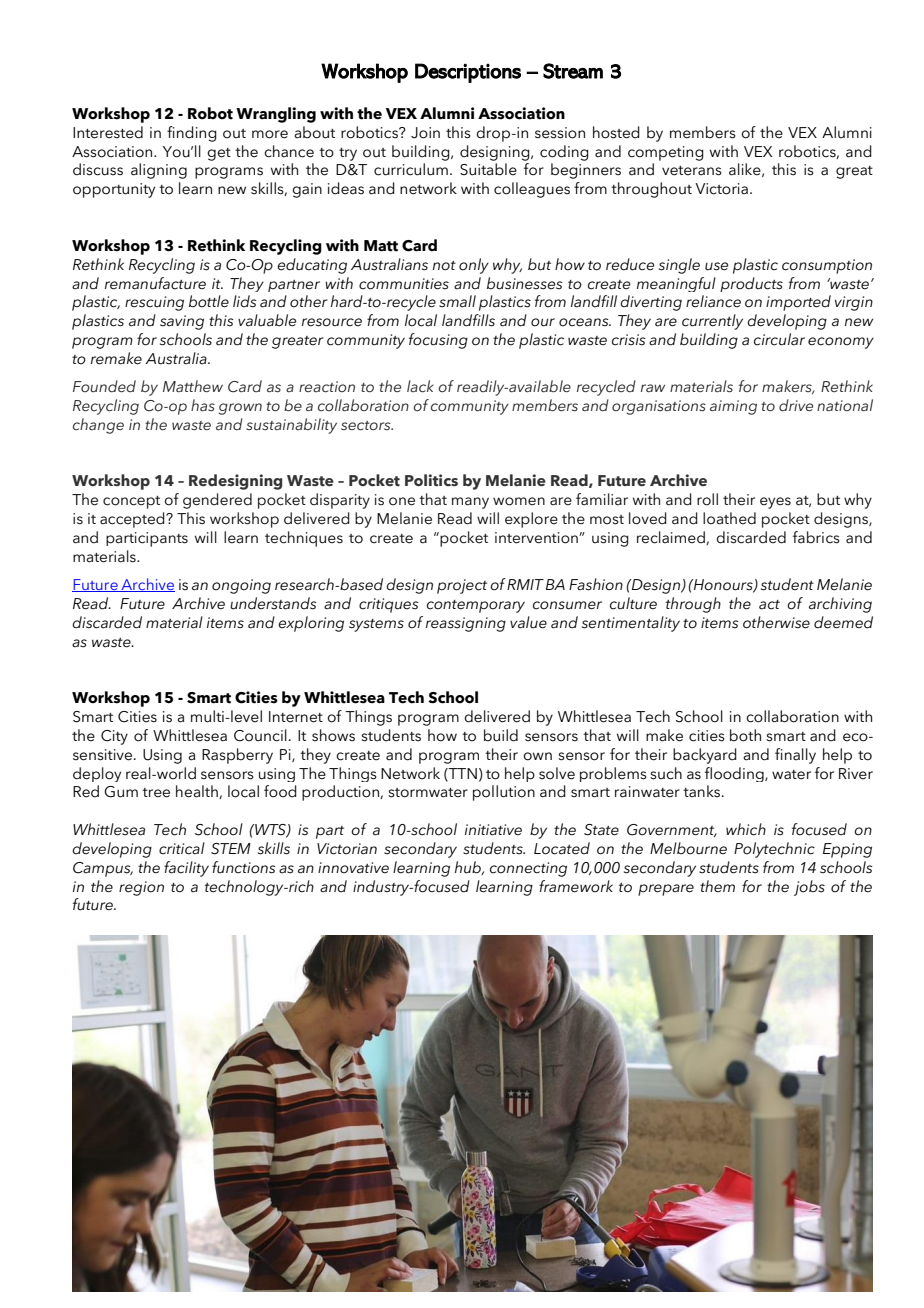 The height and width of the screenshot is (1308, 924). What do you see at coordinates (528, 869) in the screenshot?
I see `connecting` at bounding box center [528, 869].
